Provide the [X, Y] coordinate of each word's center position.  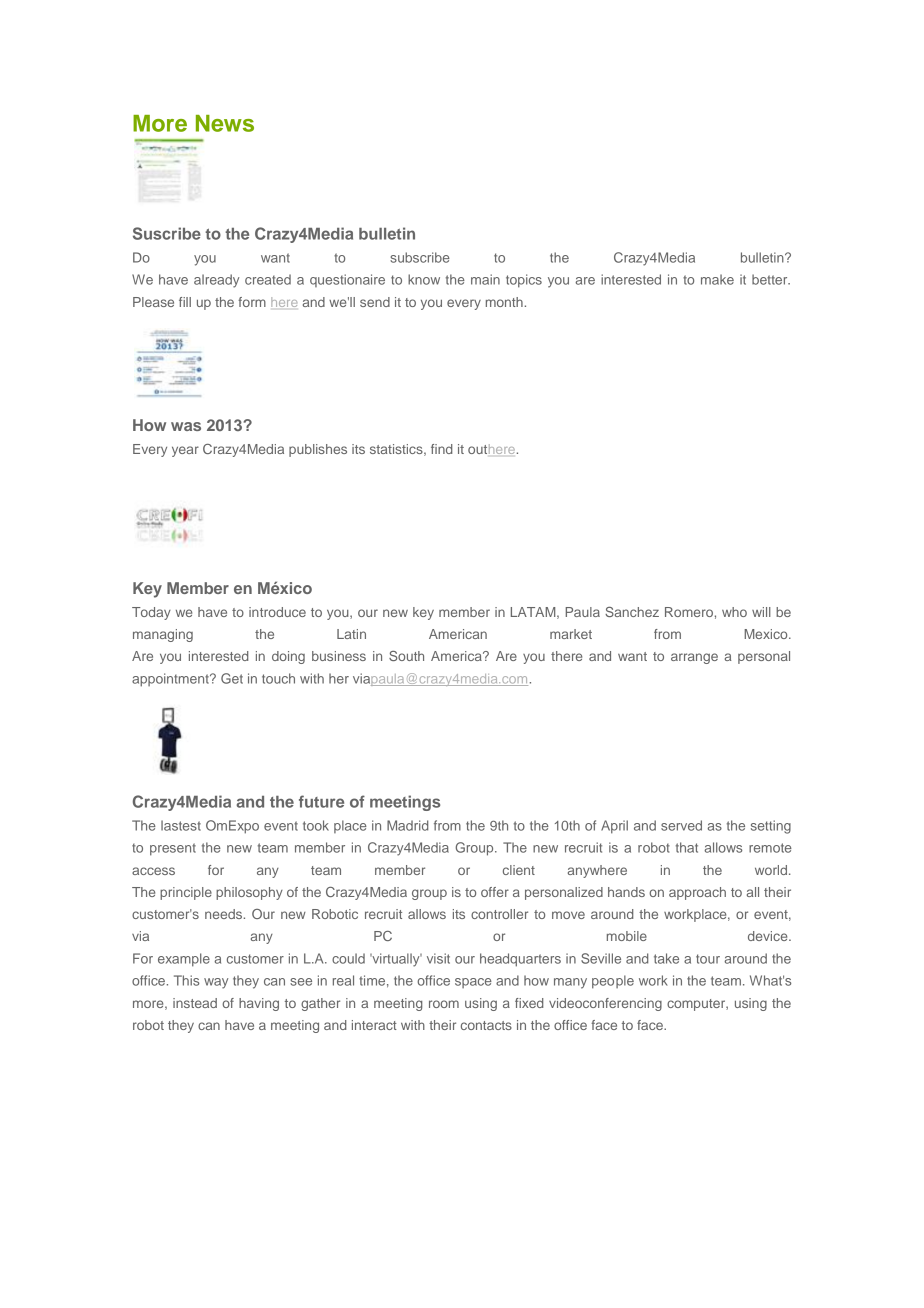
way [216, 983]
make [717, 279]
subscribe [420, 257]
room [444, 1004]
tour [708, 959]
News [225, 123]
